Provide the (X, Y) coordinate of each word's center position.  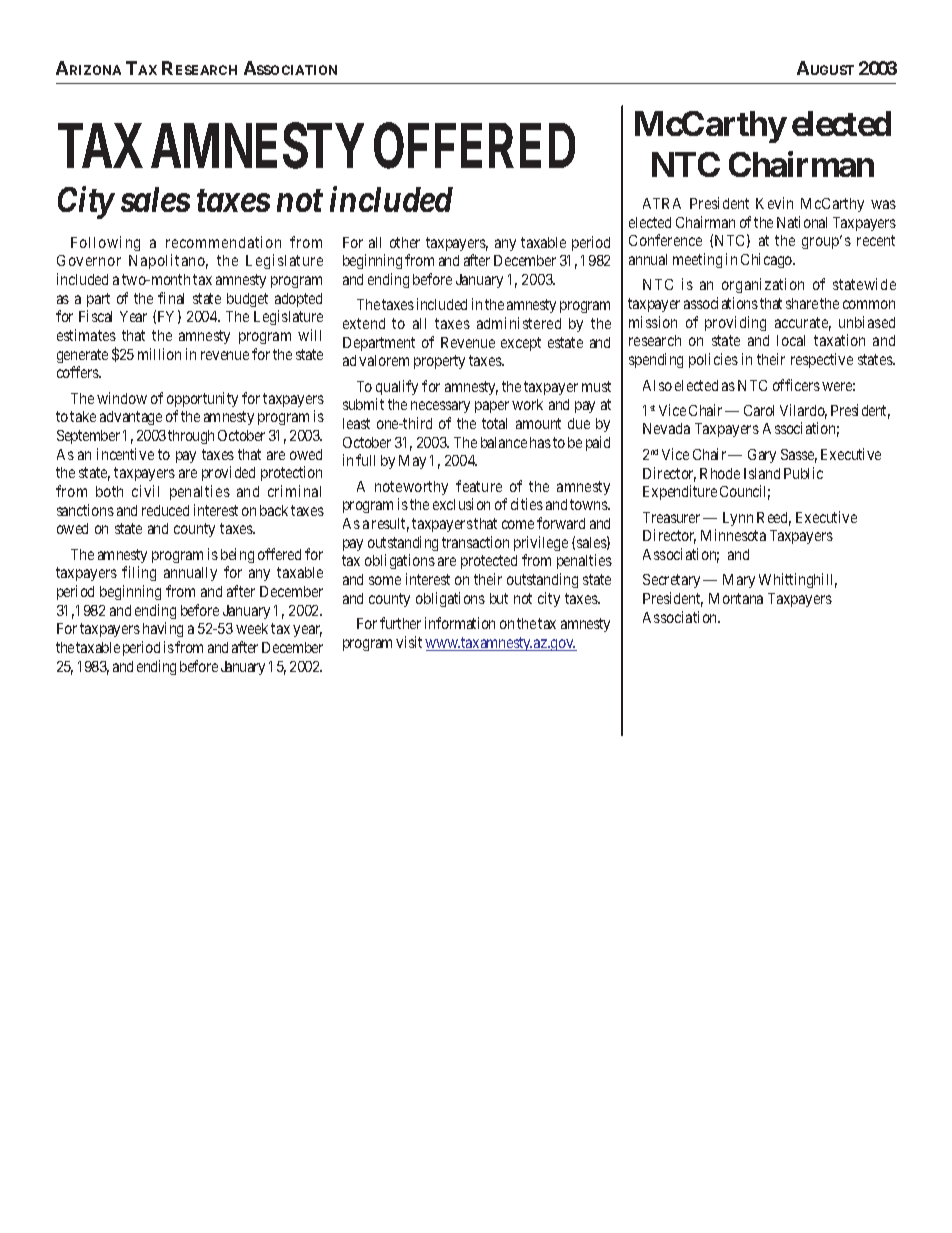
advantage (131, 418)
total (494, 423)
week (252, 628)
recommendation (223, 242)
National (802, 222)
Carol (759, 410)
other (405, 242)
